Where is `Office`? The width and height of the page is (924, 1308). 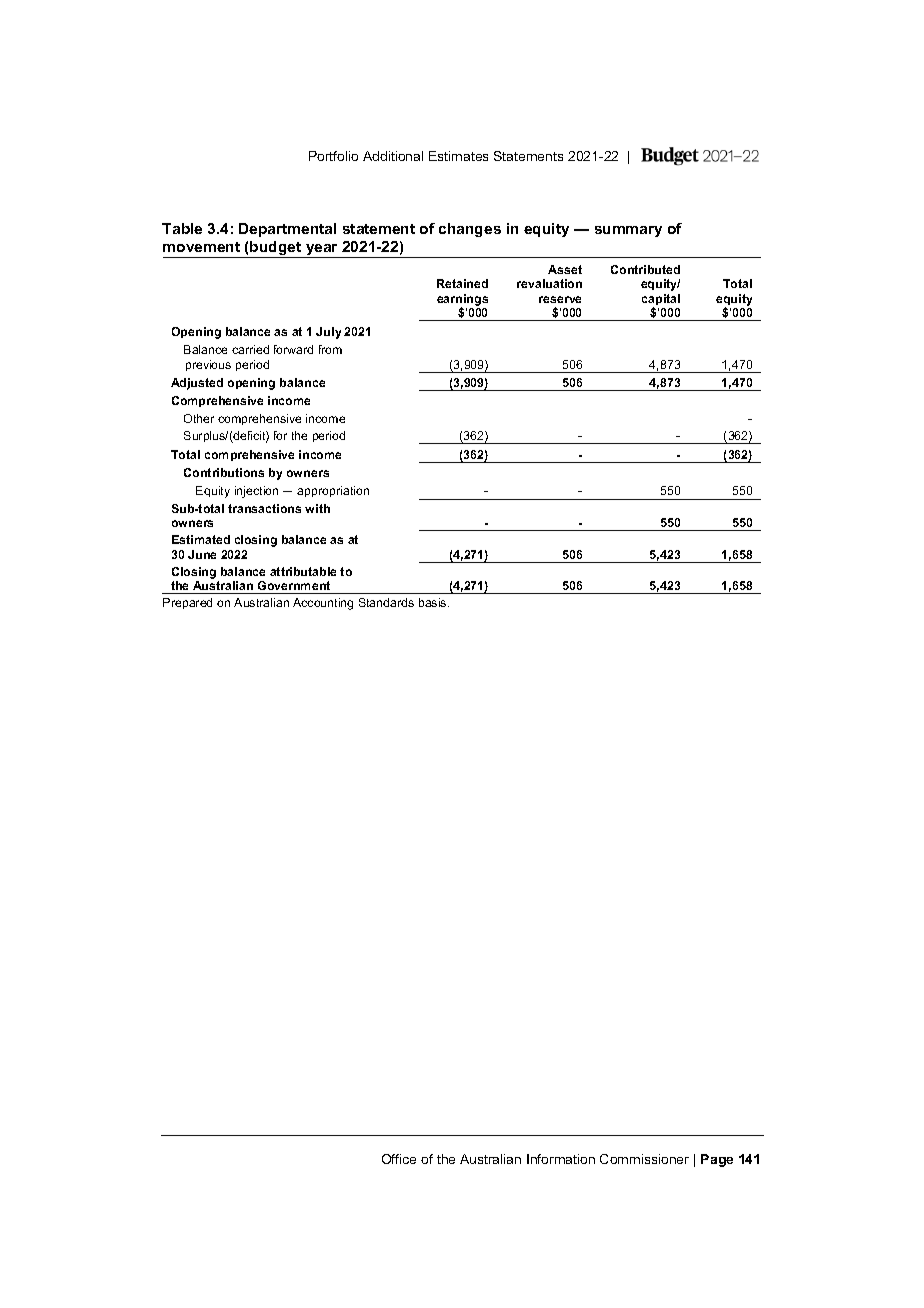
Office is located at coordinates (399, 1159).
